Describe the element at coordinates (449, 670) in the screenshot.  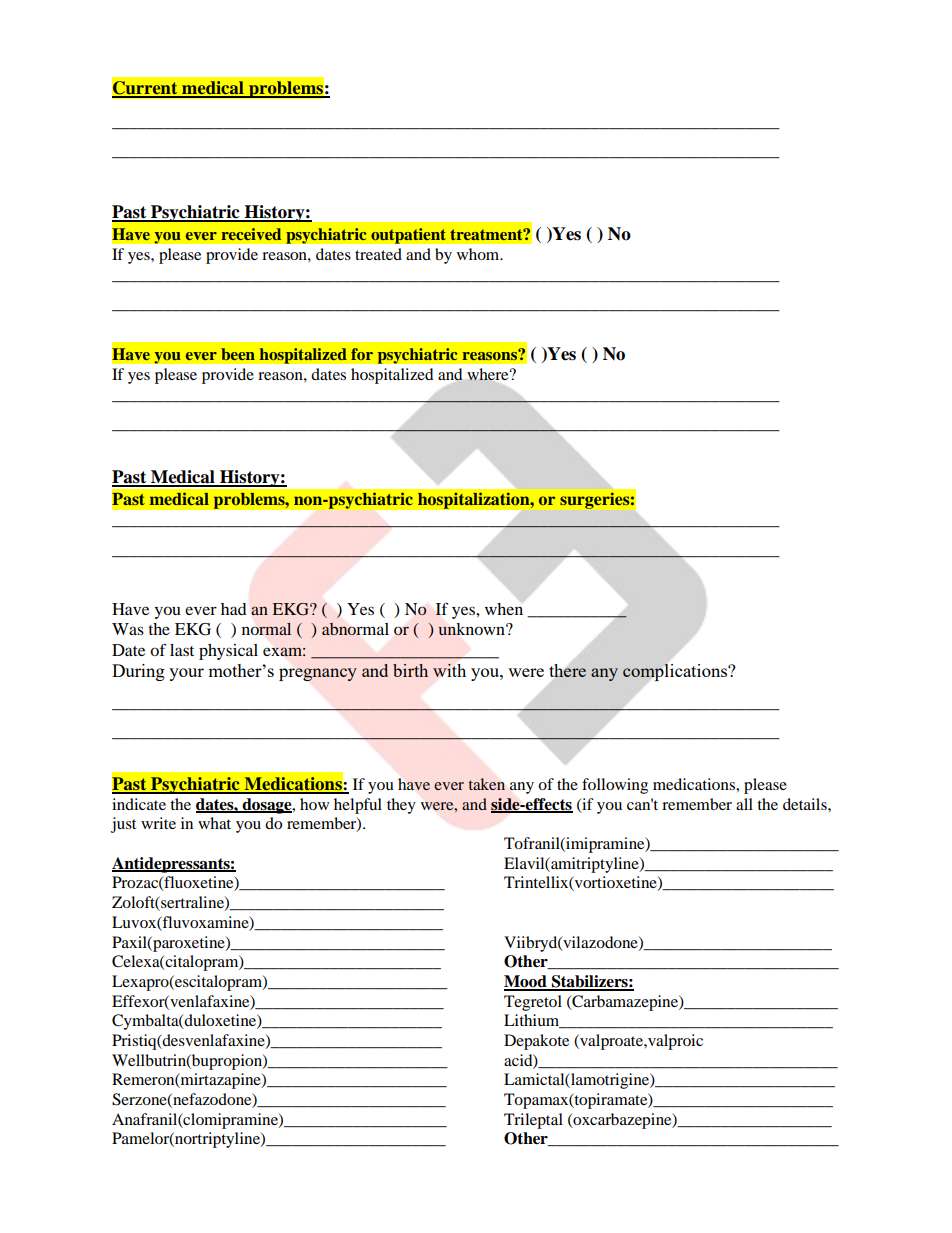
I see `with` at that location.
